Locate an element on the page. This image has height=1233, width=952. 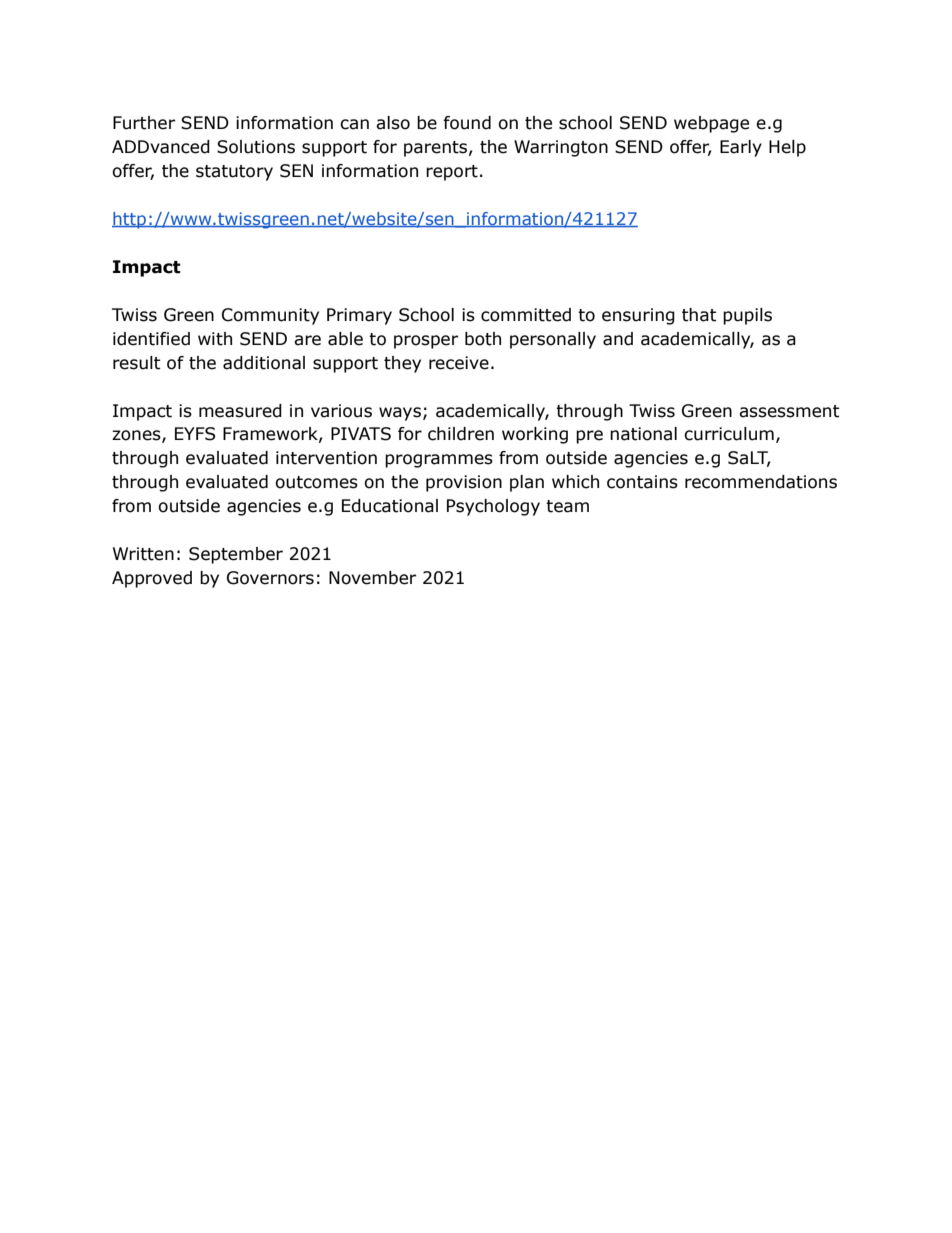
curriculum is located at coordinates (729, 434).
